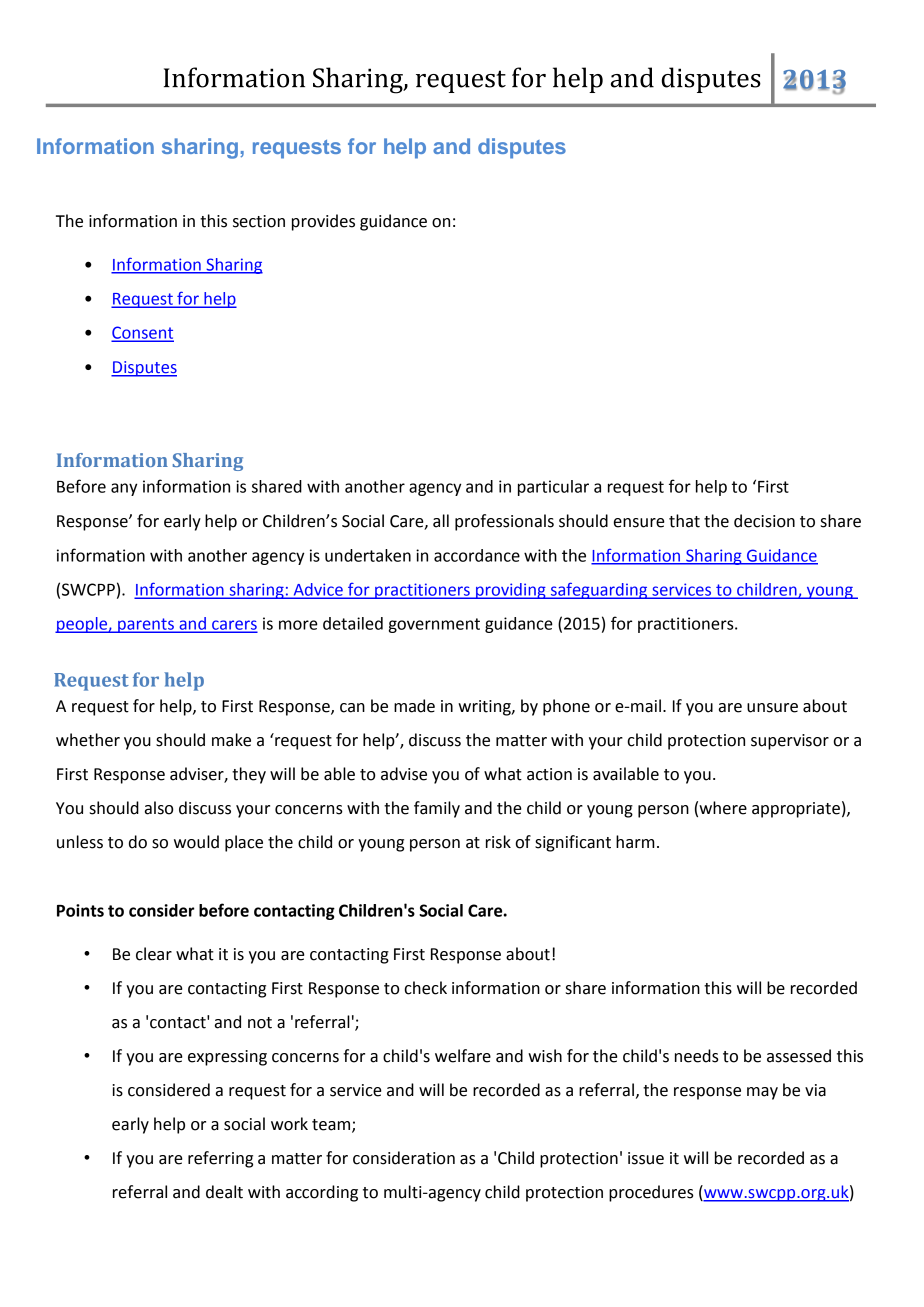 This screenshot has width=924, height=1307. Describe the element at coordinates (196, 842) in the screenshot. I see `would` at that location.
